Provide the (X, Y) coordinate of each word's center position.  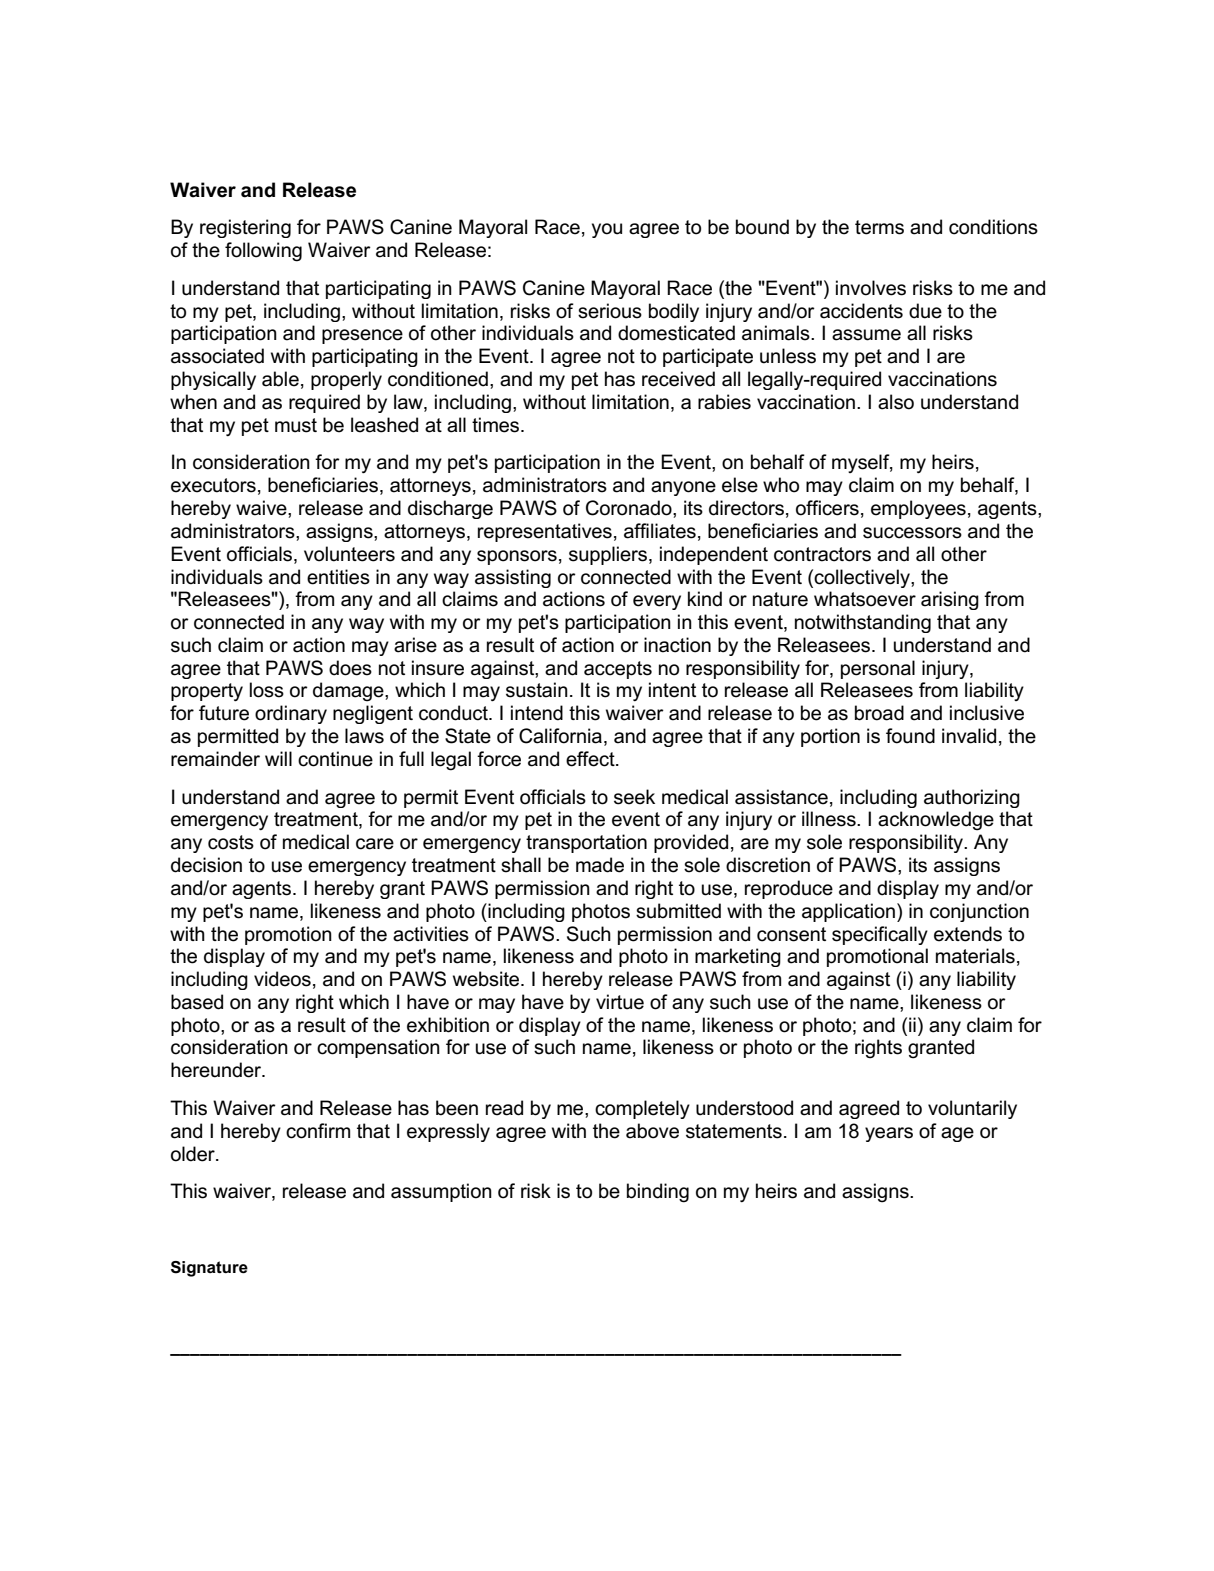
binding (658, 1193)
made (600, 865)
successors (912, 533)
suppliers (609, 555)
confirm (318, 1131)
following (263, 252)
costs (231, 842)
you (607, 230)
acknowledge (936, 821)
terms (879, 227)
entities (338, 577)
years (889, 1134)
